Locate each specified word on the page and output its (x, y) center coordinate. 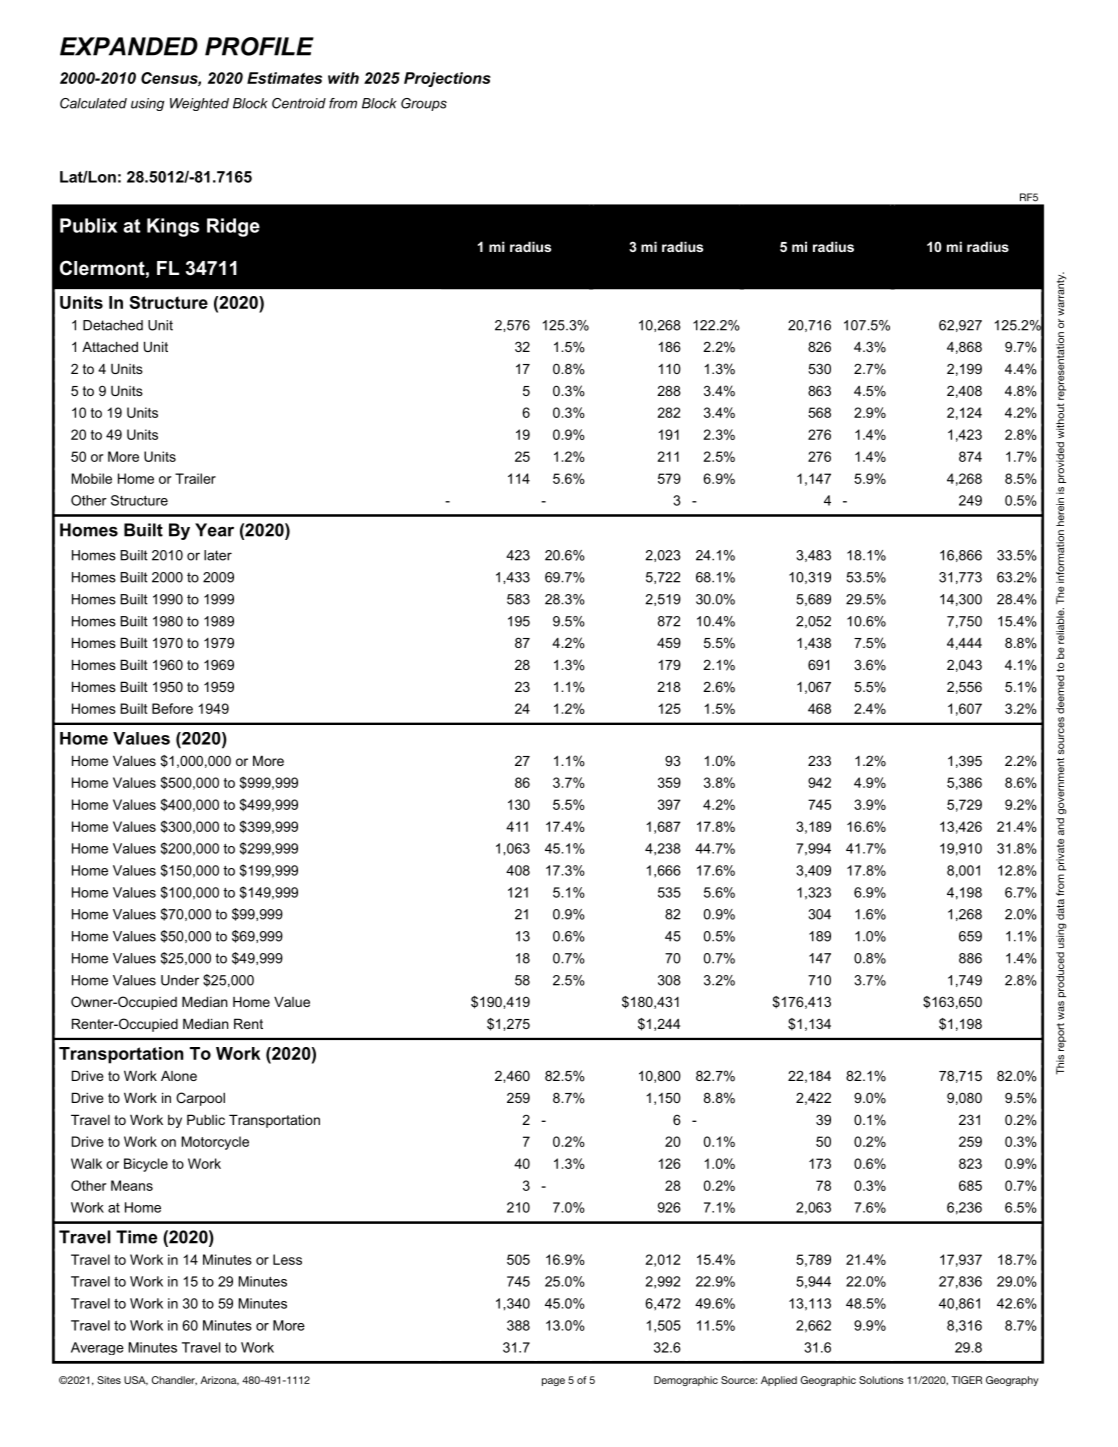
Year (214, 530)
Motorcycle (215, 1143)
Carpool (200, 1099)
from (343, 103)
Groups (424, 104)
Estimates (284, 78)
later (218, 555)
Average (97, 1348)
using (147, 104)
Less (287, 1259)
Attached (110, 346)
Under (180, 980)
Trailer (195, 478)
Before (172, 708)
